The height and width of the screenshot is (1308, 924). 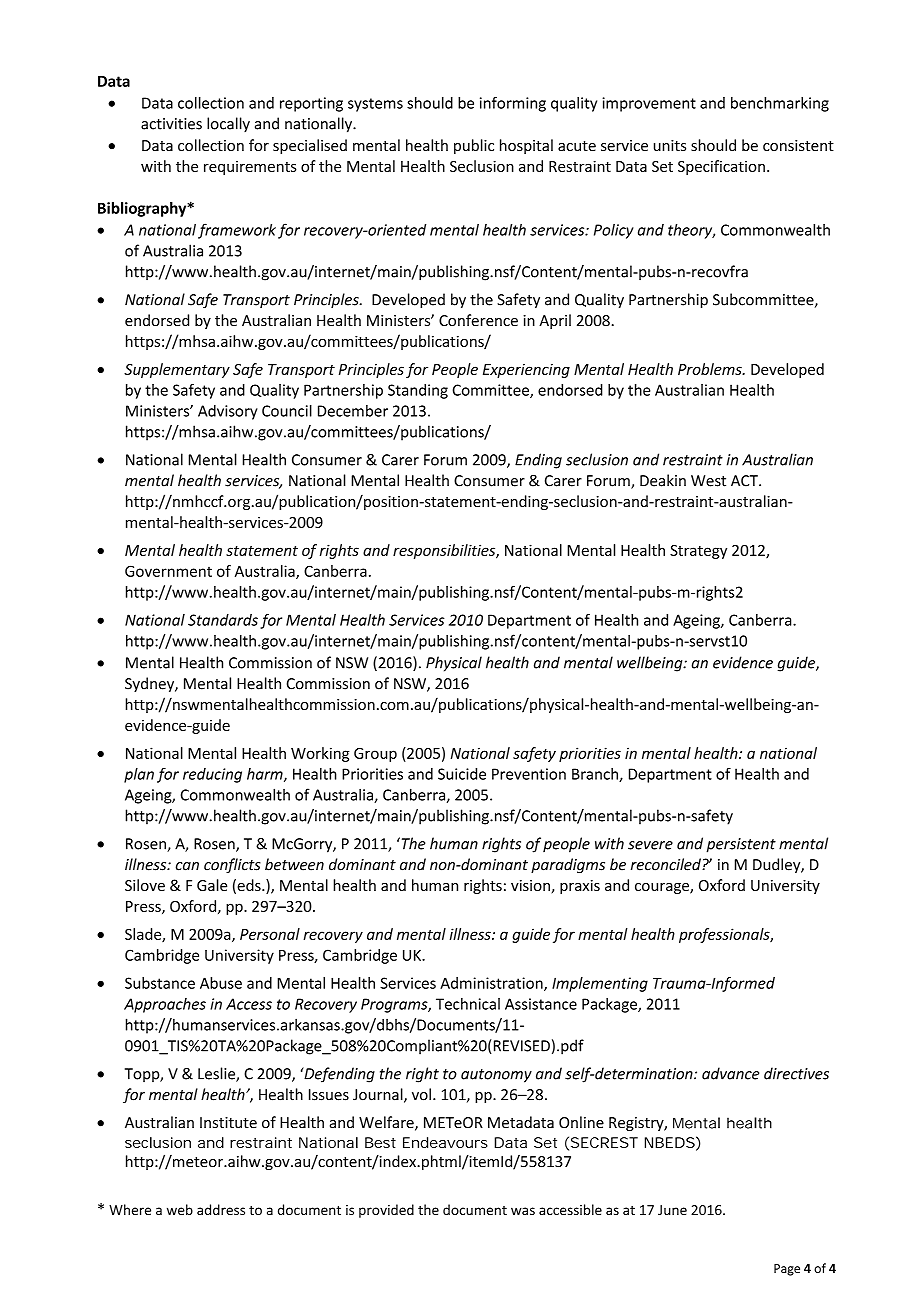 What do you see at coordinates (721, 167) in the screenshot?
I see `Specification` at bounding box center [721, 167].
